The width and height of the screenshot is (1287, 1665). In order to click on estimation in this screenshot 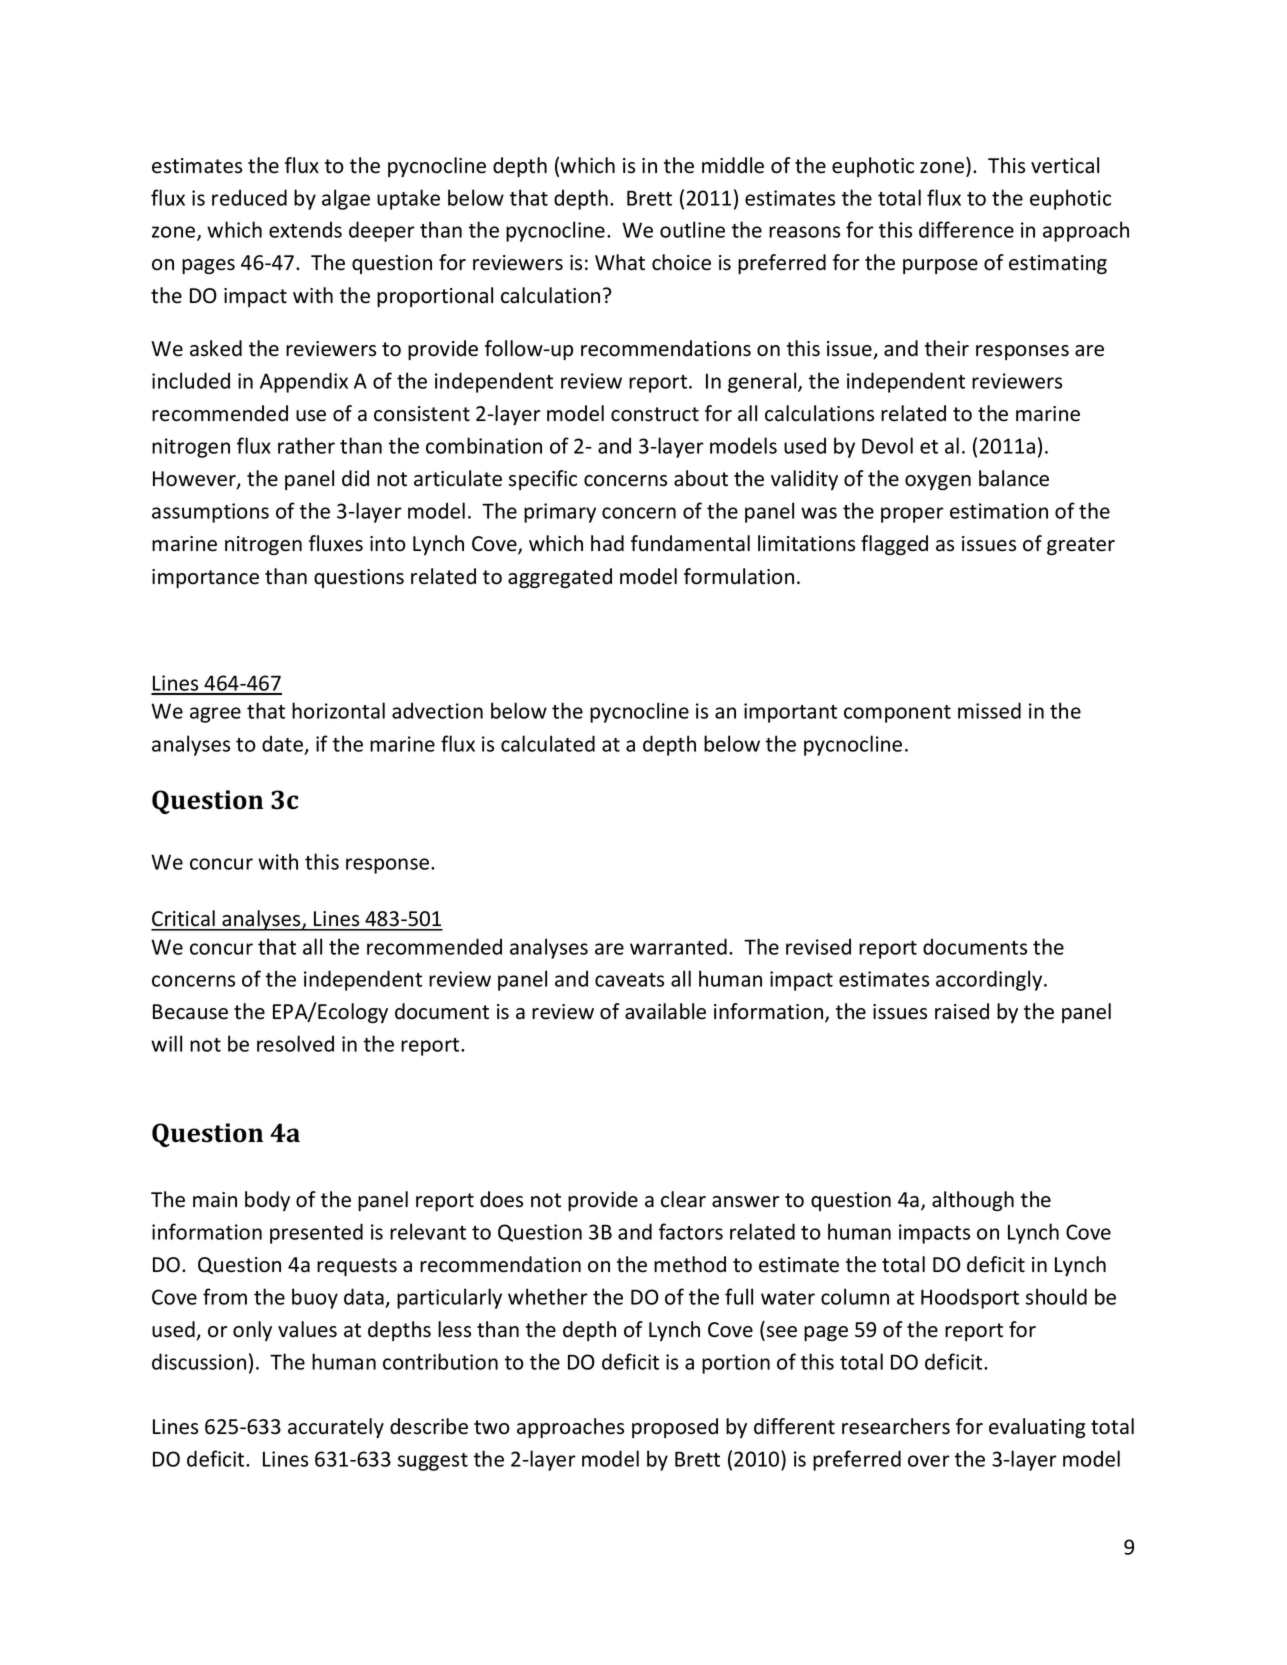, I will do `click(999, 511)`.
